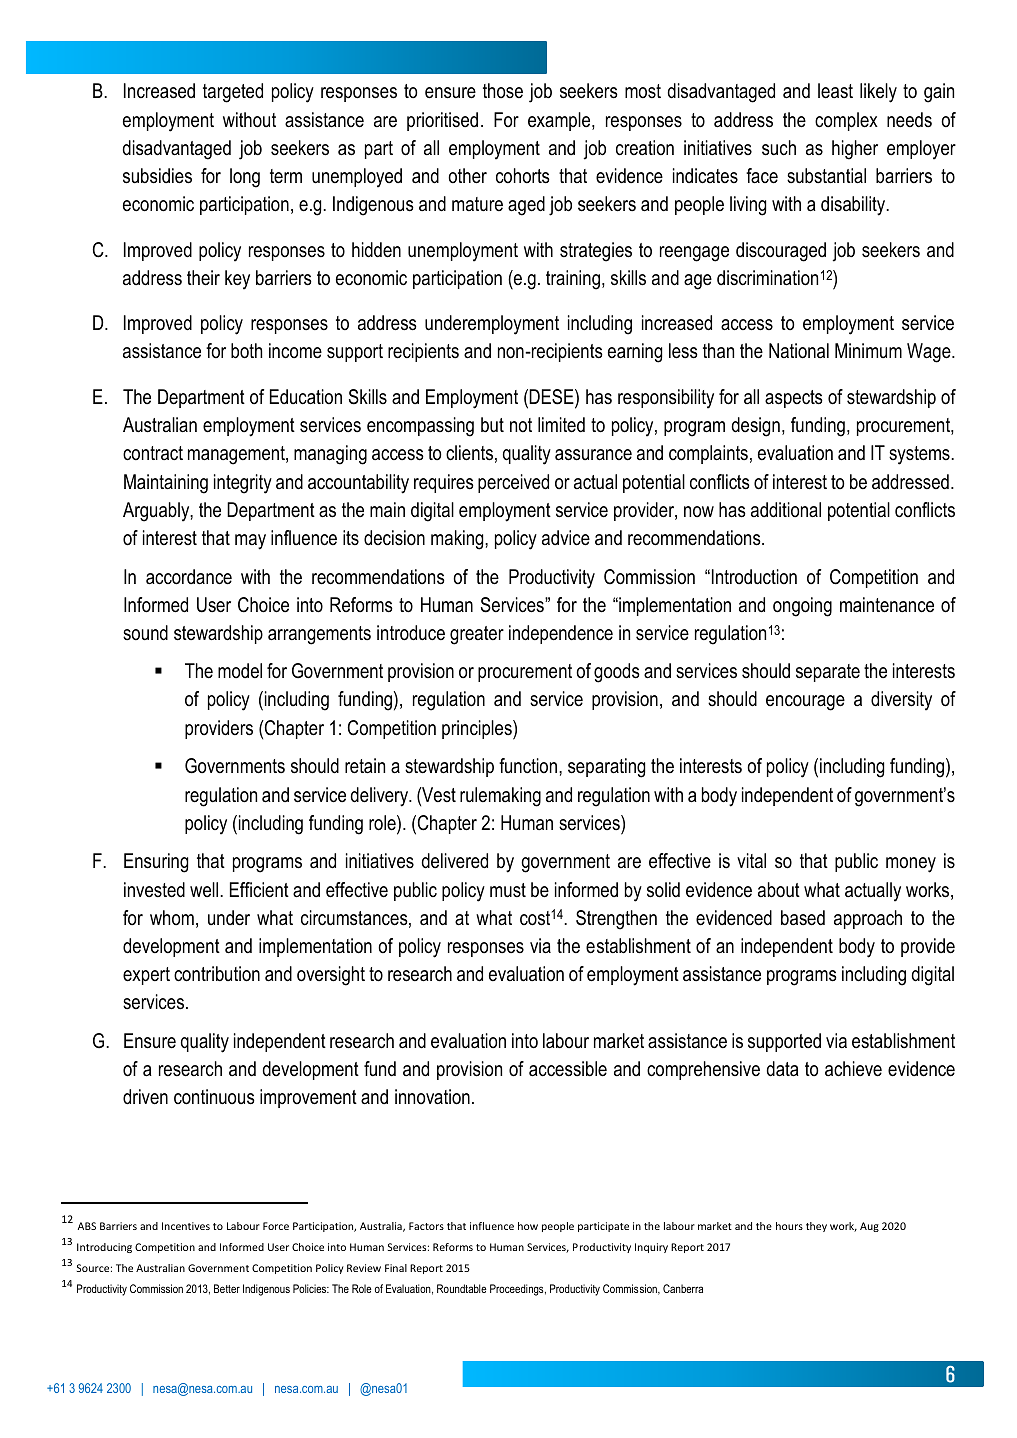  I want to click on integrity, so click(243, 484).
